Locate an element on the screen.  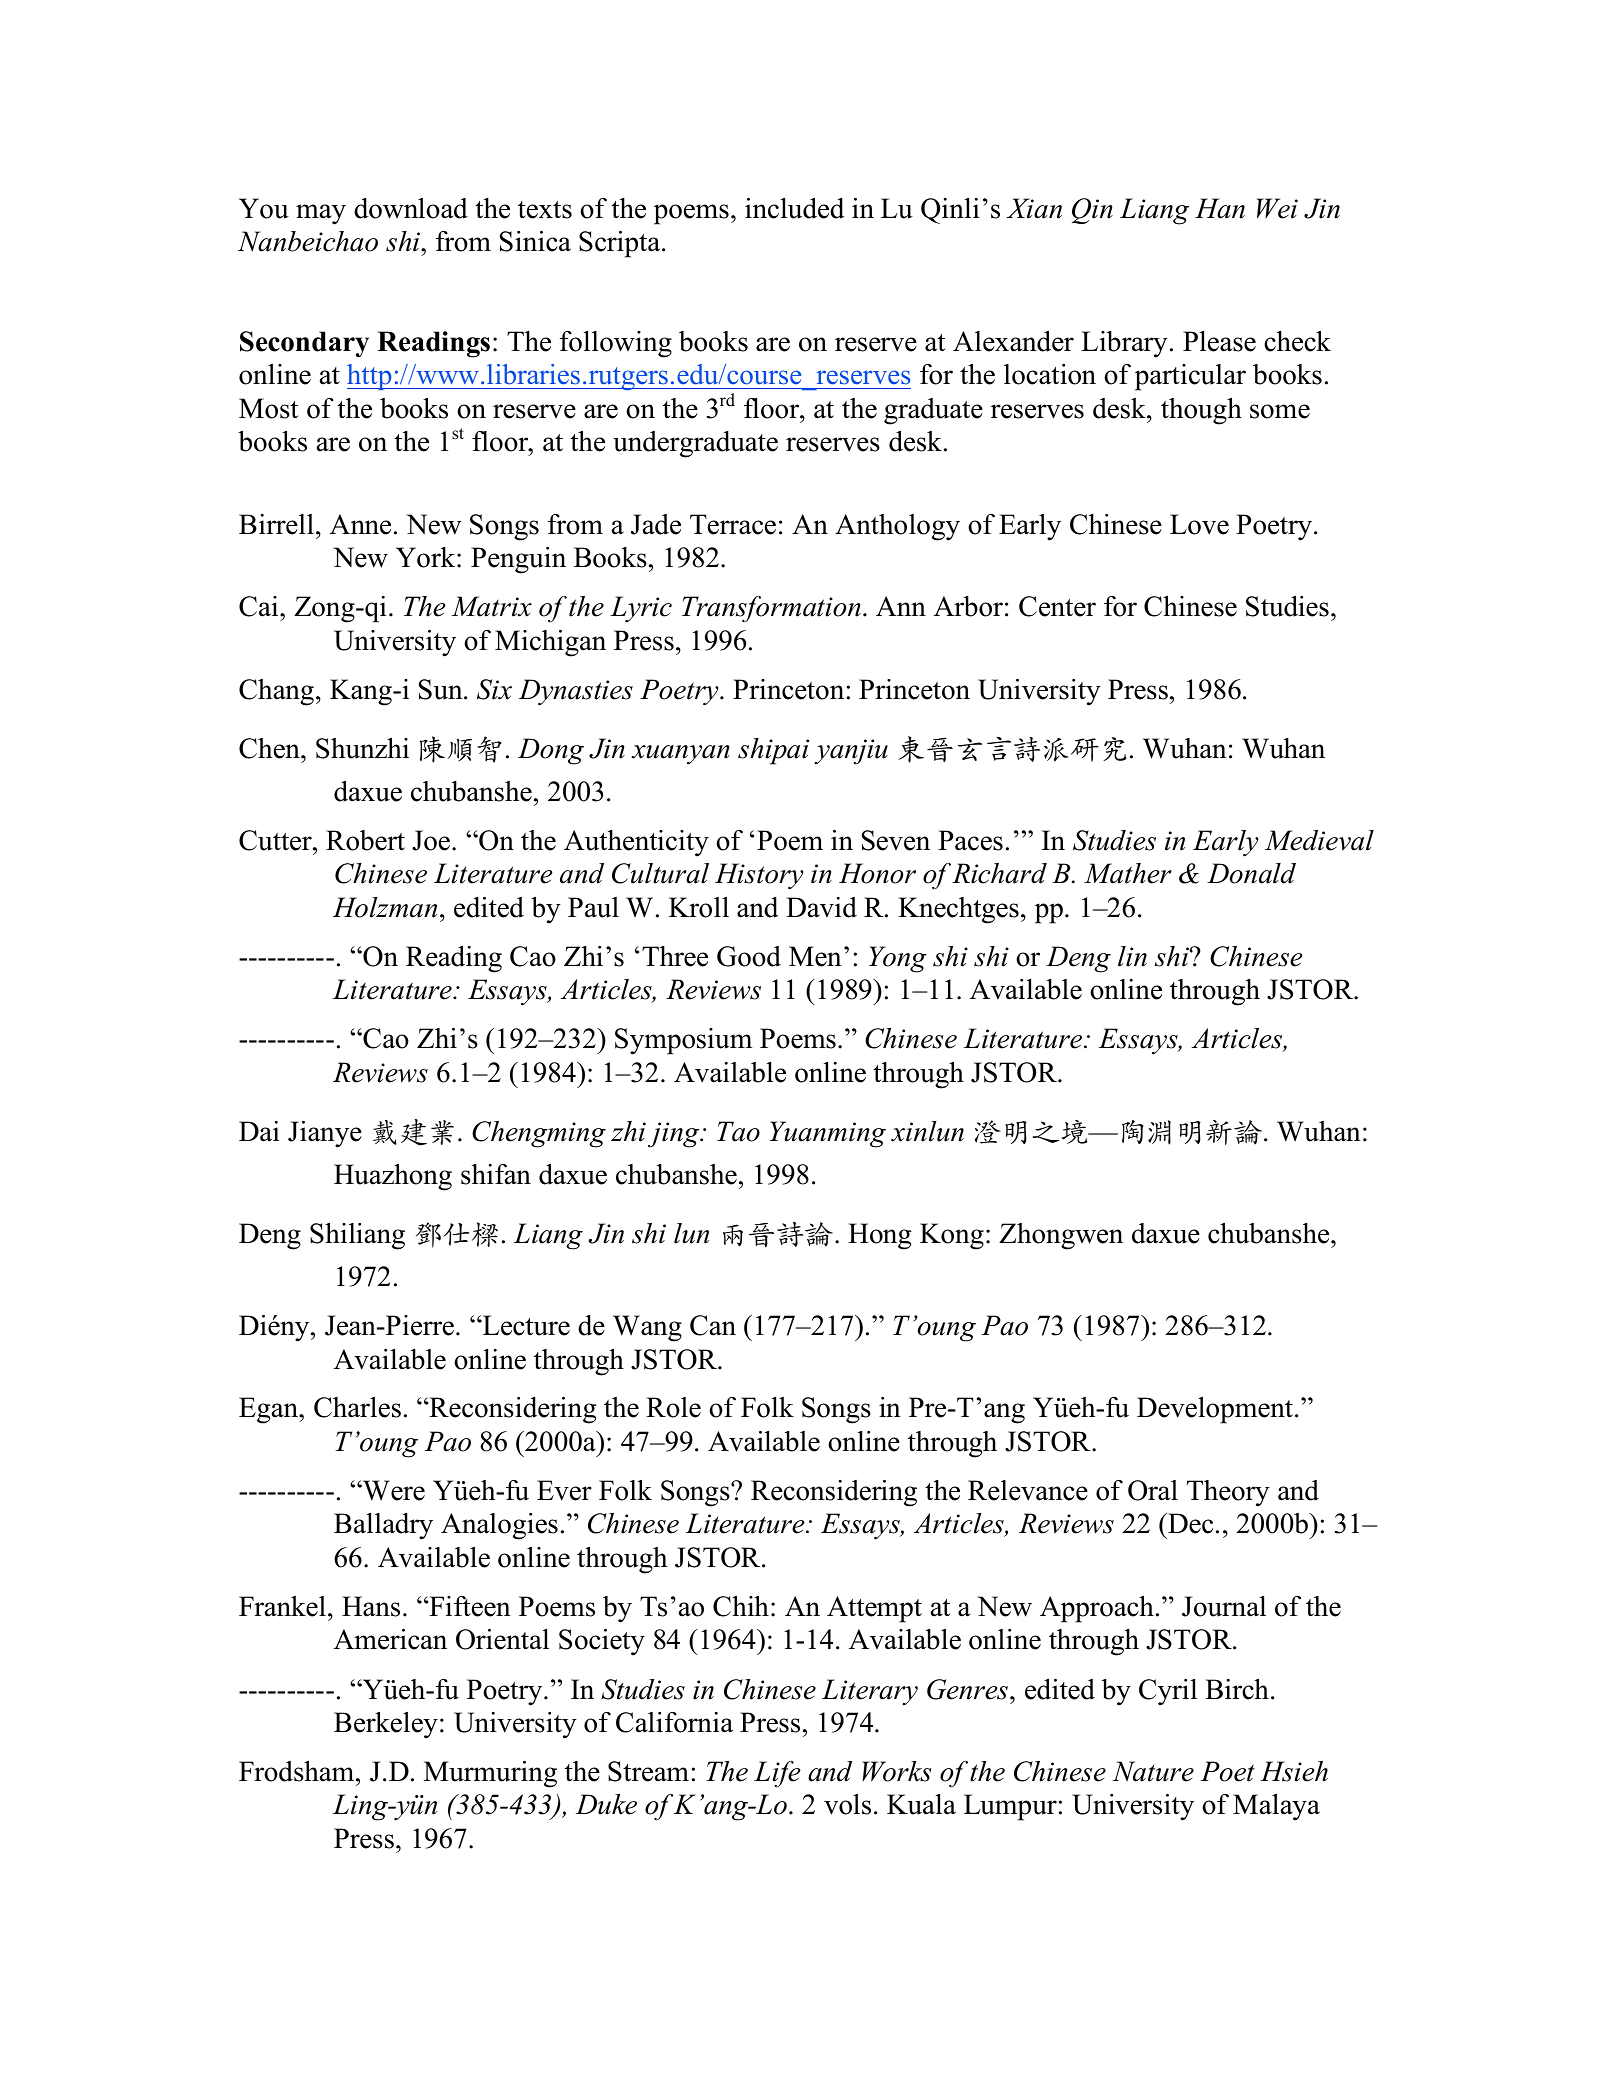
download is located at coordinates (411, 208).
